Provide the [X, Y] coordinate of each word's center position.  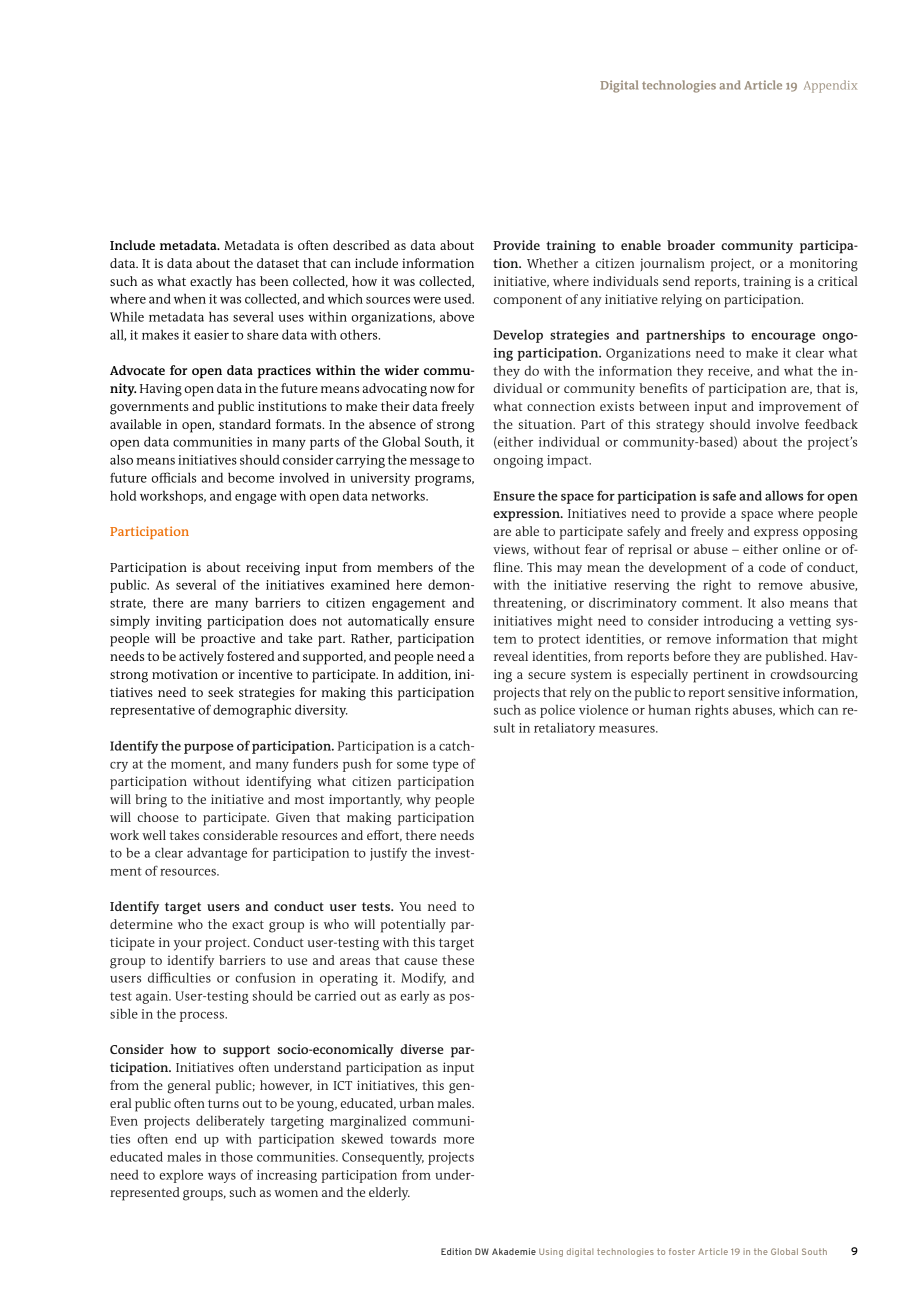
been [274, 281]
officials [173, 477]
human [669, 710]
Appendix [830, 86]
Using [551, 1252]
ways [222, 1178]
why [418, 801]
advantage [217, 854]
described [361, 245]
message [435, 463]
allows [784, 496]
